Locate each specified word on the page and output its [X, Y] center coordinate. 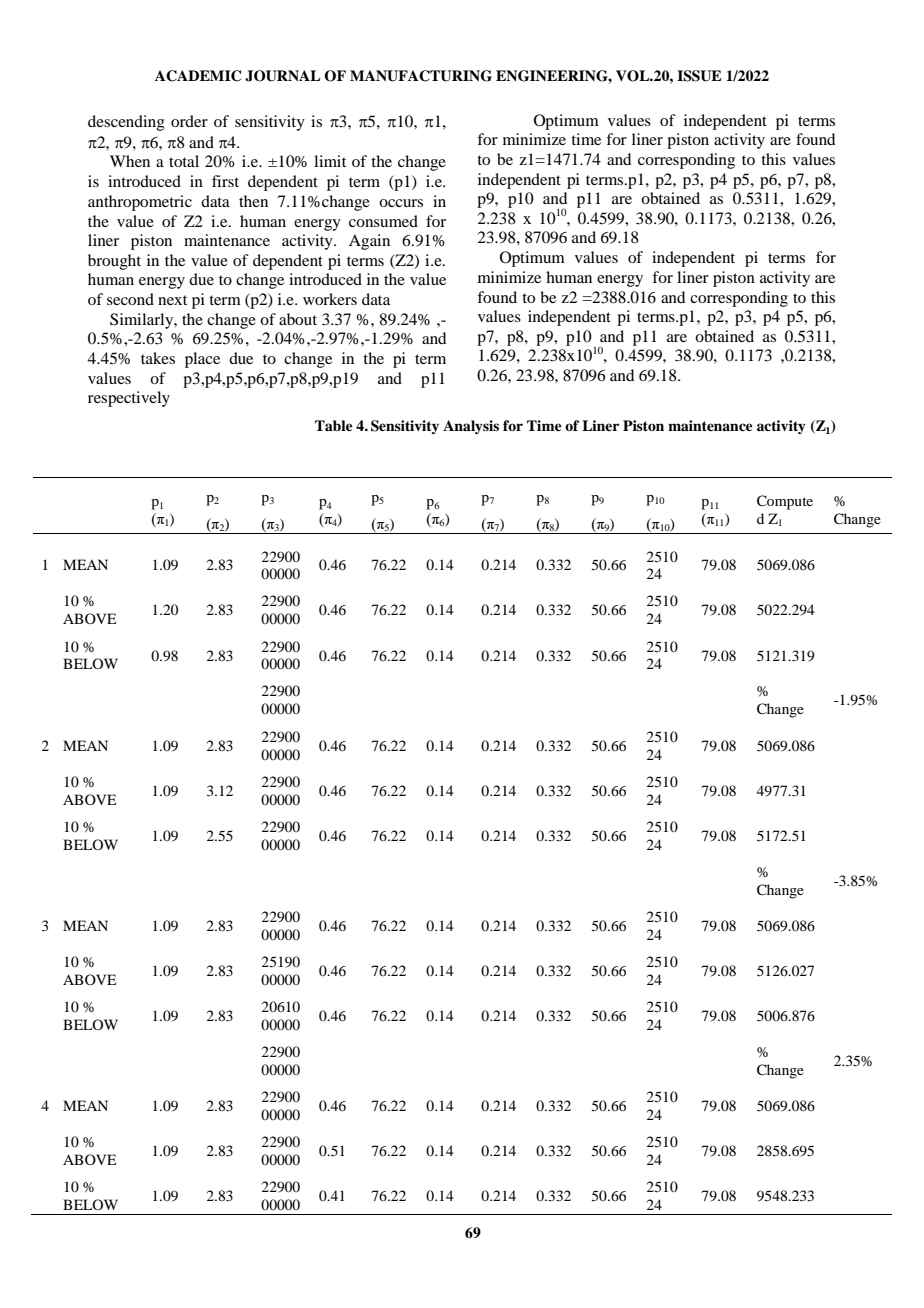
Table [334, 425]
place [202, 360]
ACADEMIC [198, 76]
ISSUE [699, 76]
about [298, 319]
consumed [383, 221]
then [253, 201]
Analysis [471, 427]
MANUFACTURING [421, 76]
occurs [401, 203]
